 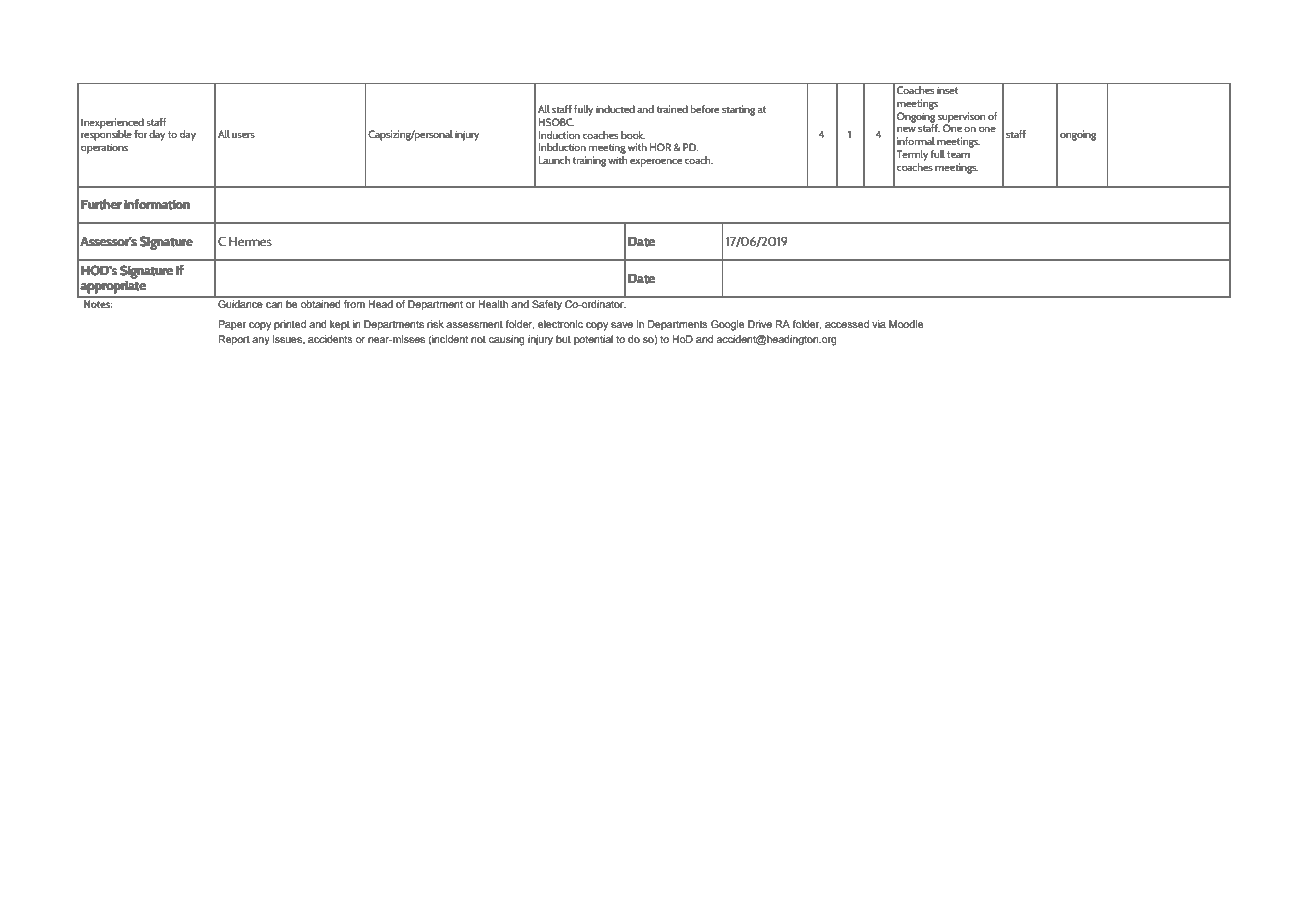 I want to click on Hermes, so click(x=250, y=241).
